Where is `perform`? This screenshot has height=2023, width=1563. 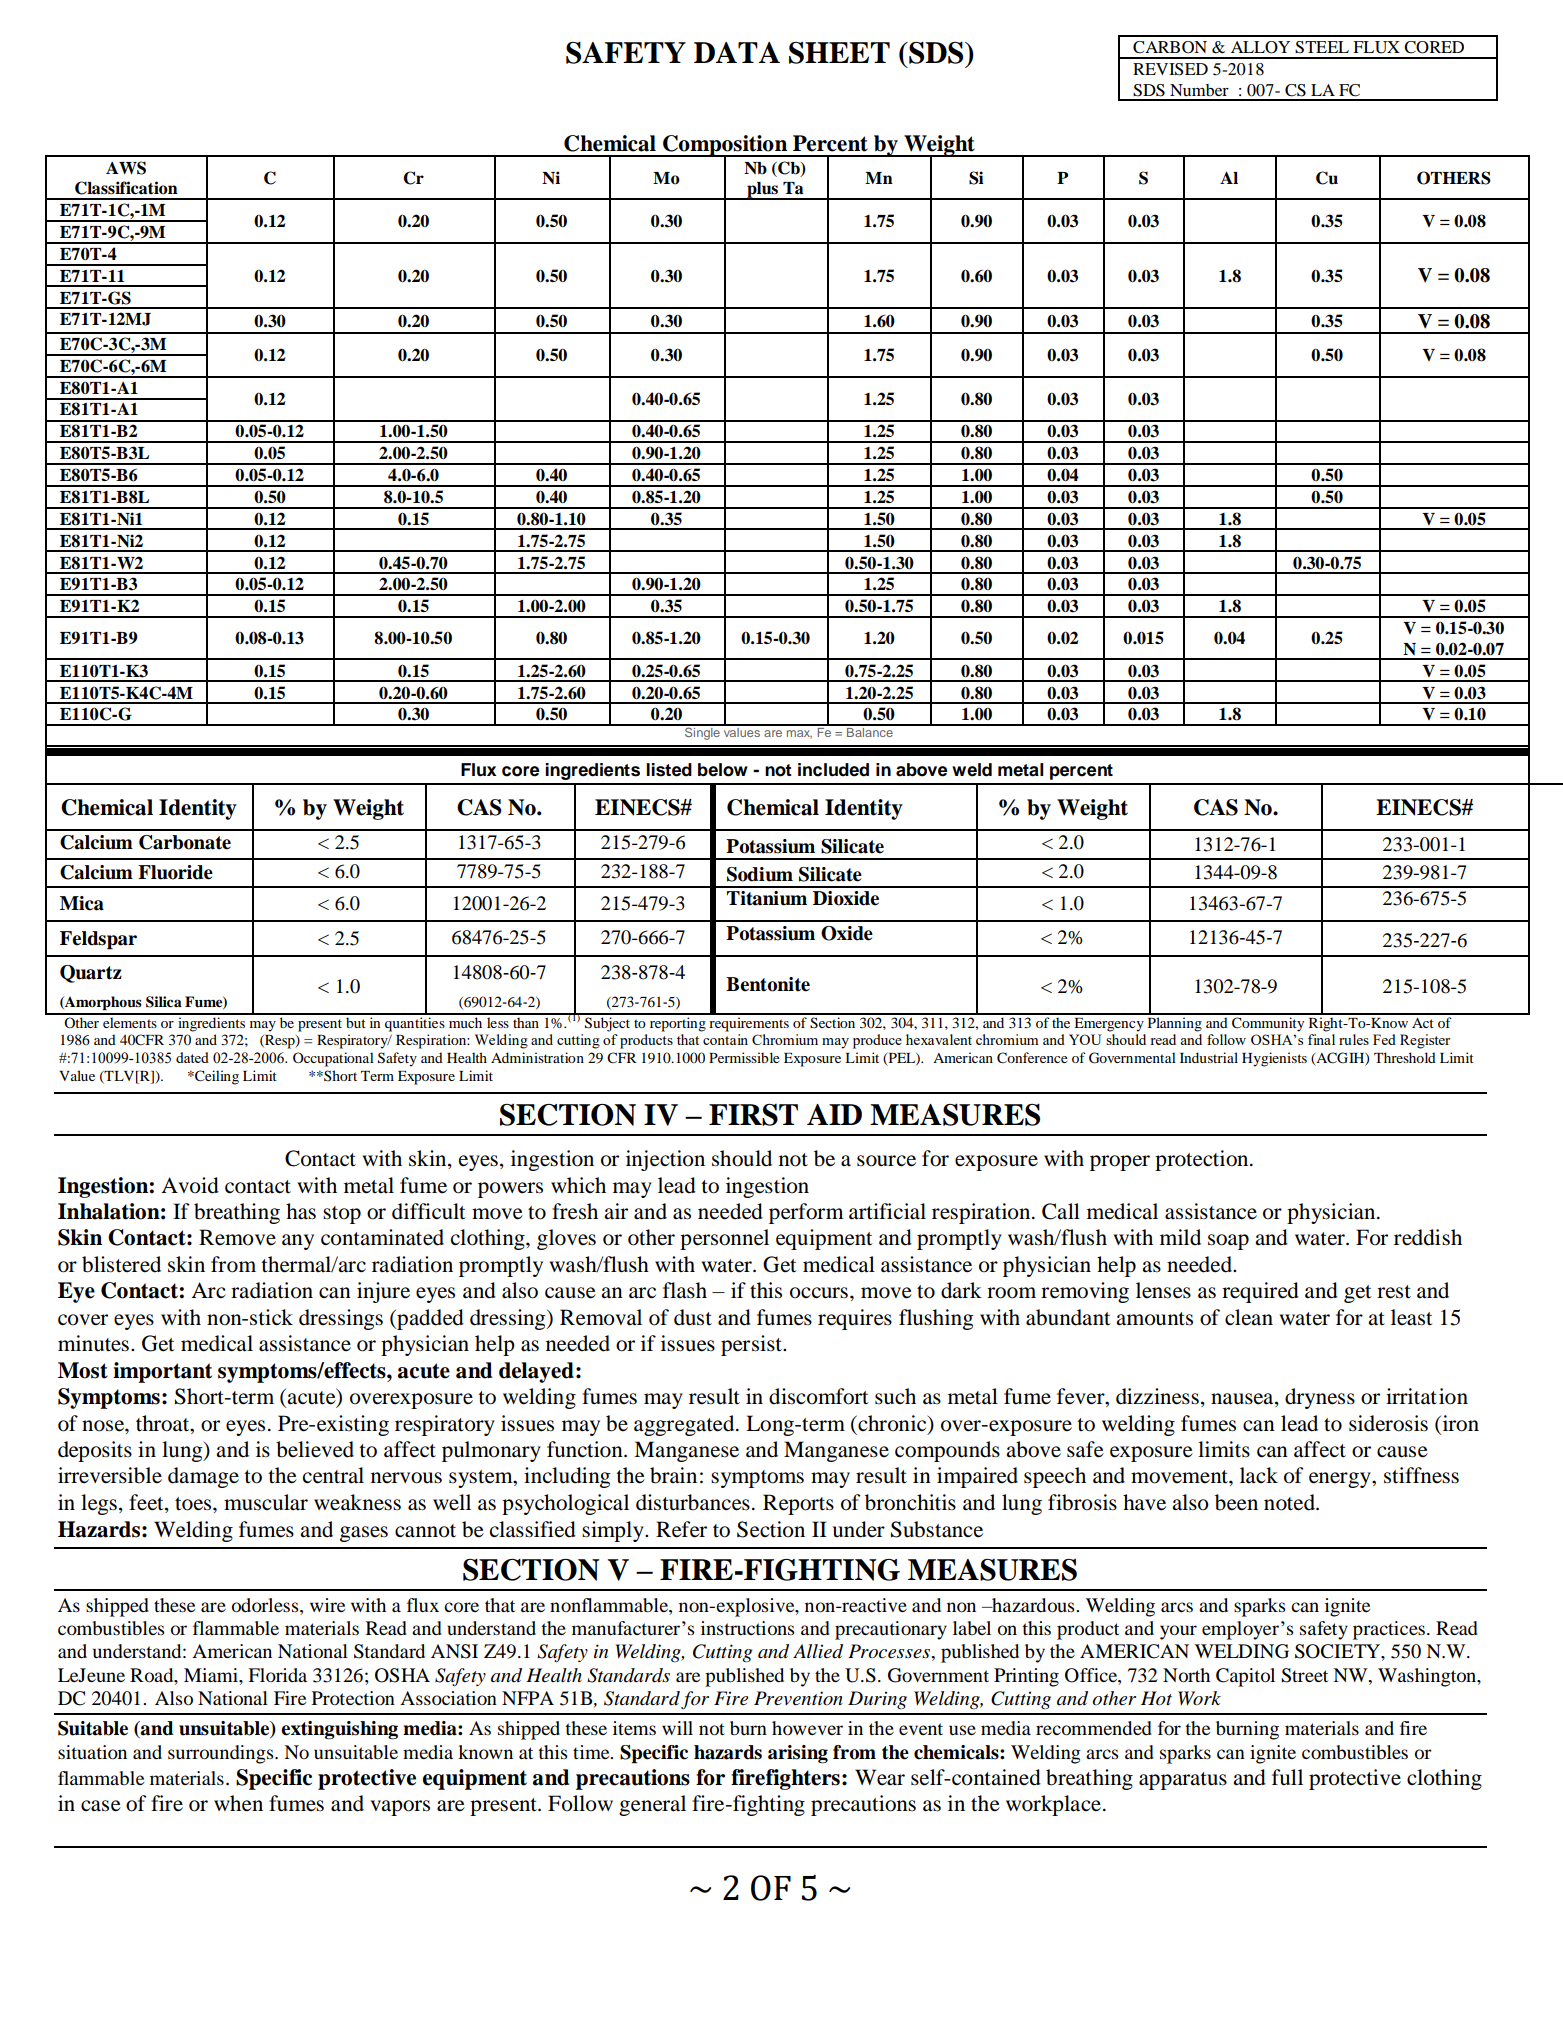 perform is located at coordinates (806, 1213).
